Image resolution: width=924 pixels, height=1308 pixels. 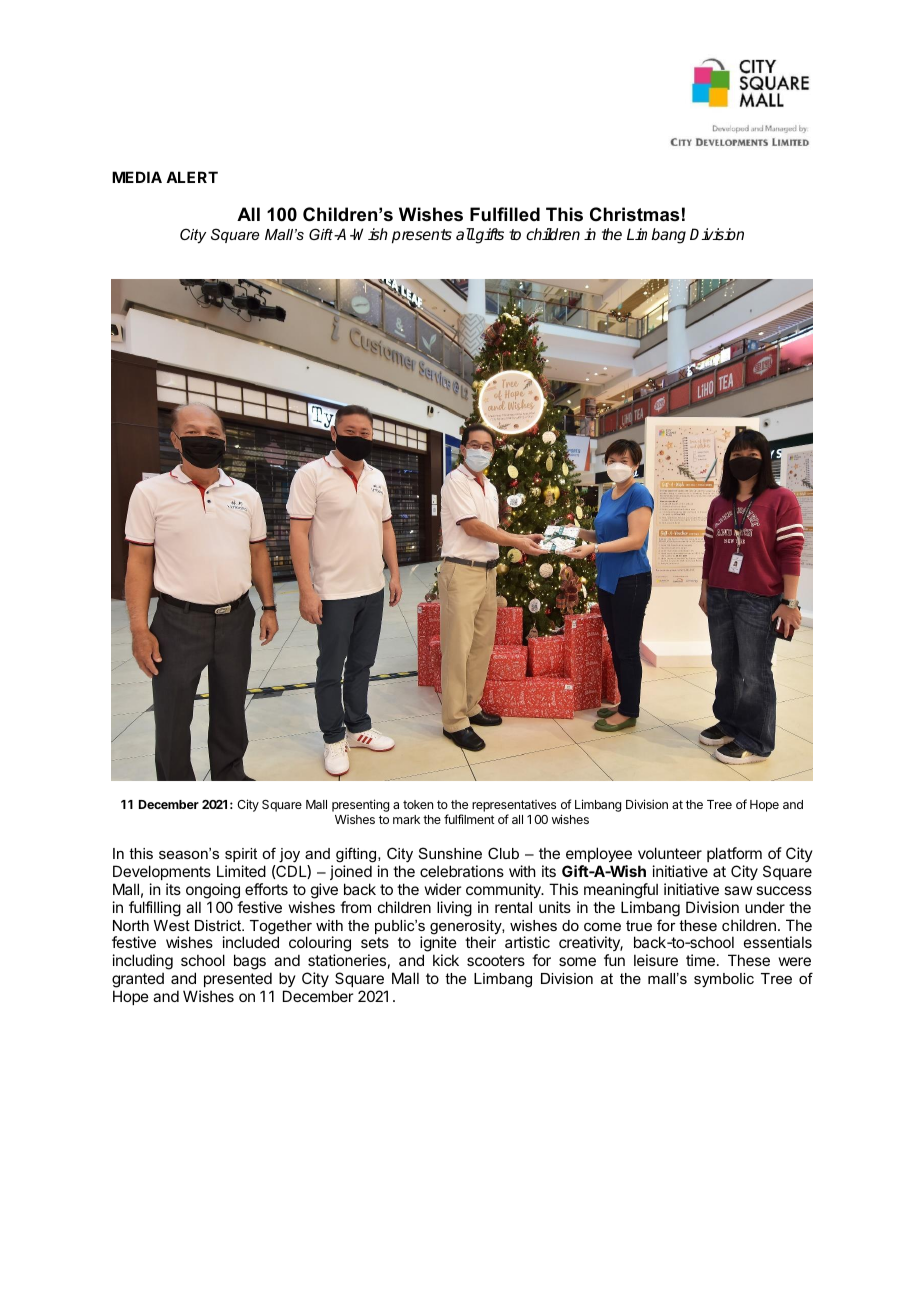 I want to click on MEDIA, so click(x=137, y=177).
